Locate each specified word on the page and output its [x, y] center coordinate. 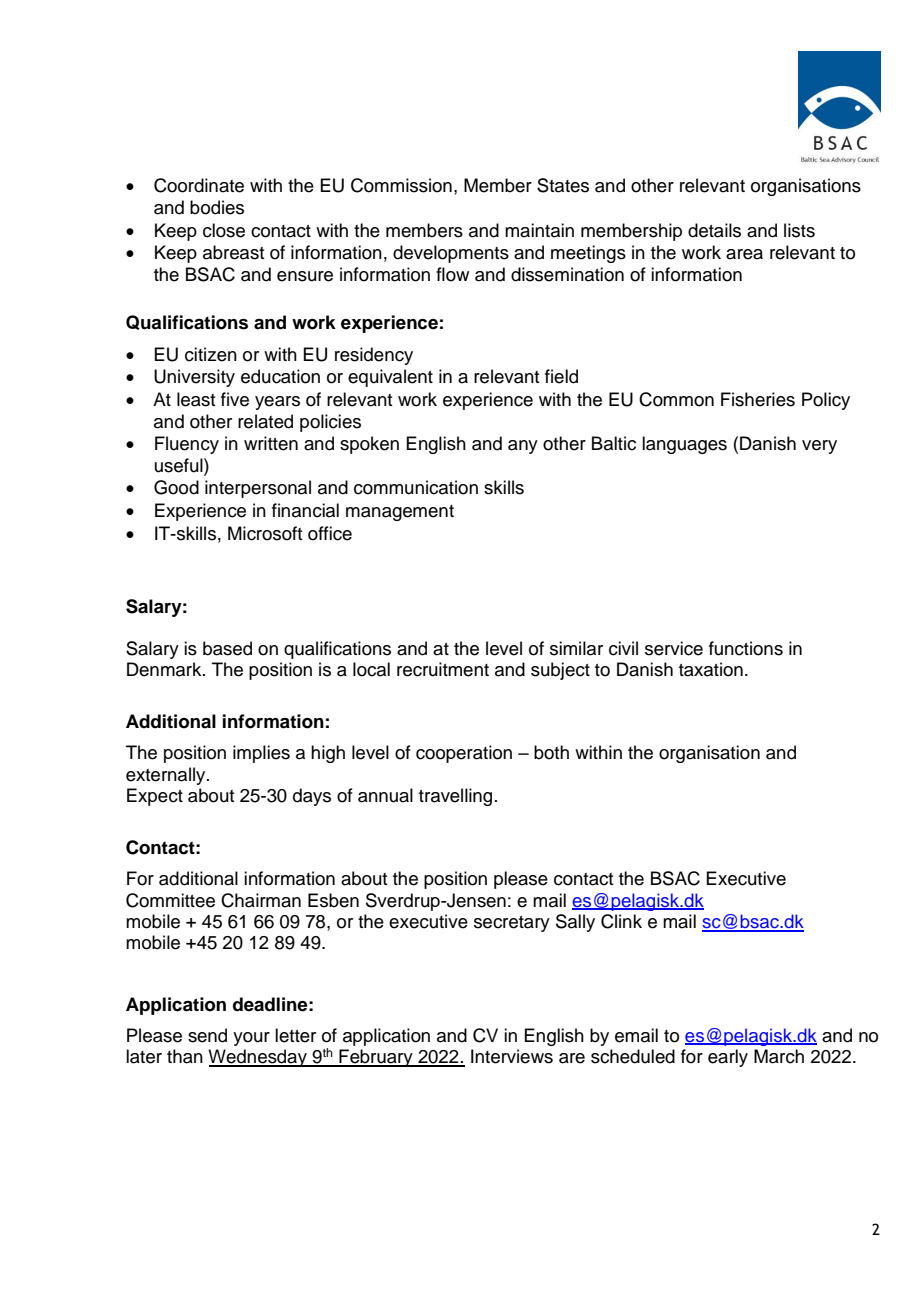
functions [746, 648]
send [207, 1035]
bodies [217, 207]
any [523, 447]
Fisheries [758, 399]
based [227, 648]
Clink [621, 921]
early [728, 1058]
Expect [155, 797]
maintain [539, 230]
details [714, 230]
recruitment [443, 669]
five [235, 399]
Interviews [512, 1056]
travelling [455, 797]
